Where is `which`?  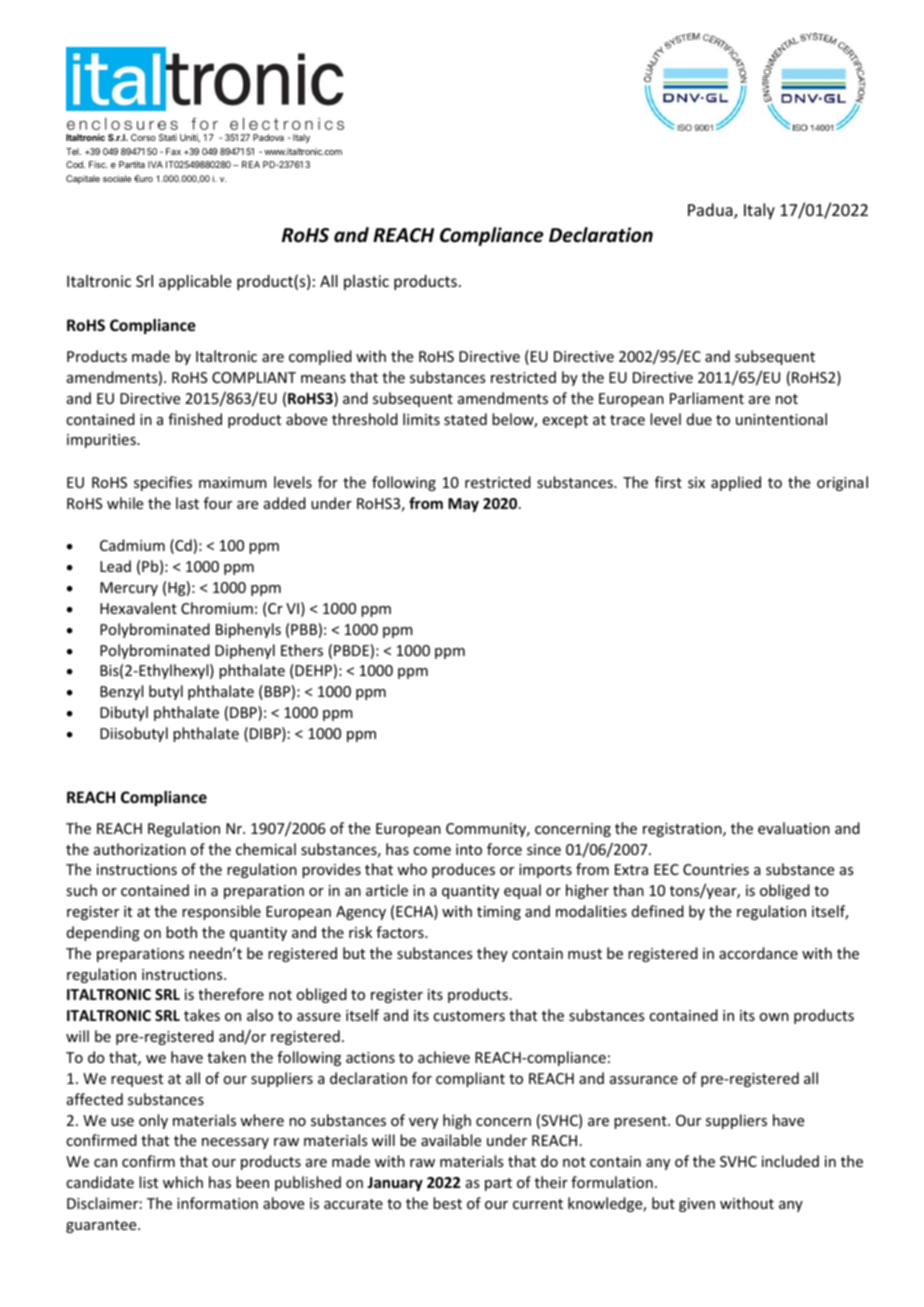 which is located at coordinates (183, 1182).
